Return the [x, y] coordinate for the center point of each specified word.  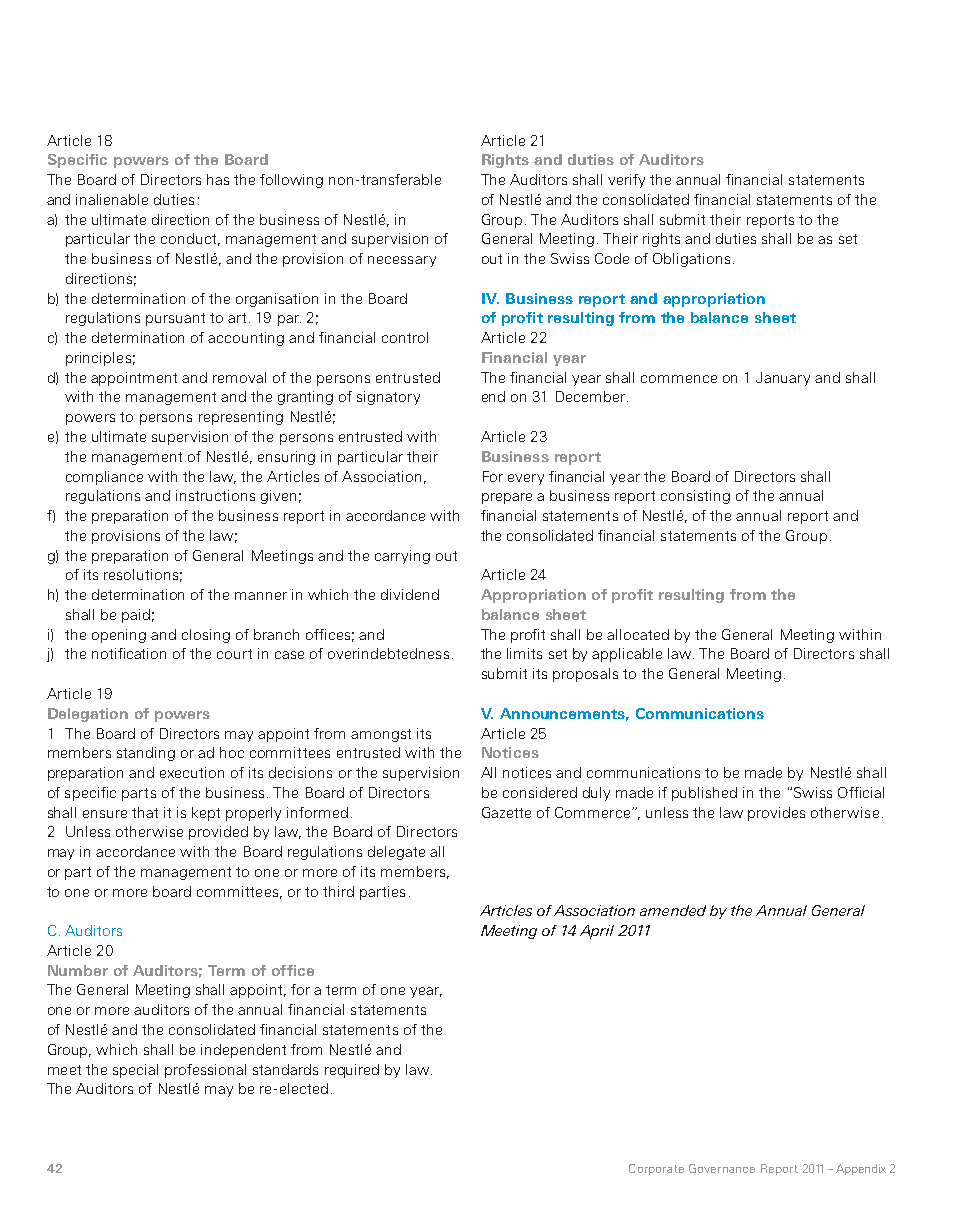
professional [205, 1071]
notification [129, 653]
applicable [627, 655]
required [352, 1071]
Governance [722, 1168]
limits [524, 653]
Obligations [691, 260]
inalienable [112, 199]
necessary [402, 261]
